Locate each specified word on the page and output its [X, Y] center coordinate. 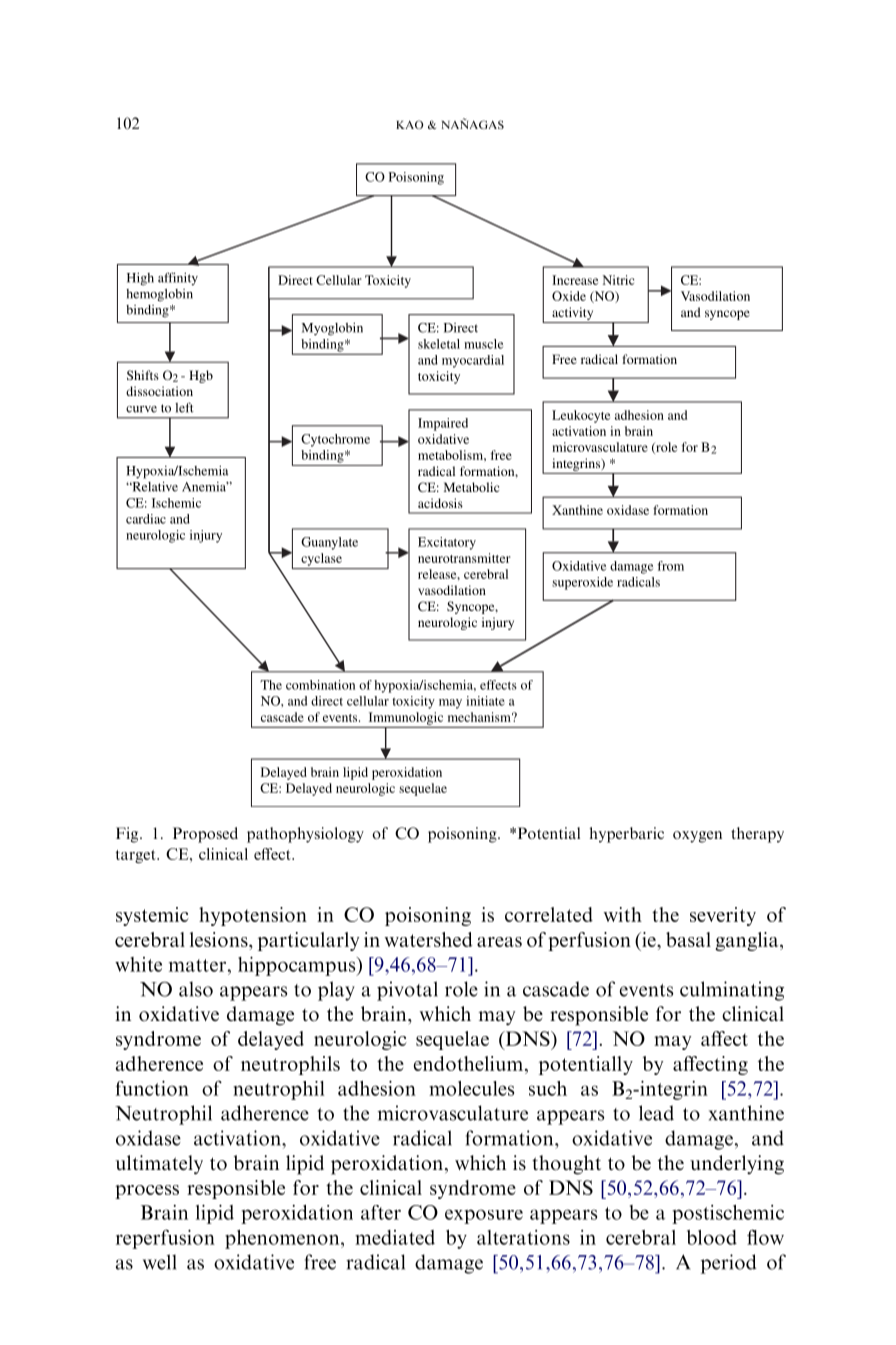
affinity [178, 279]
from [670, 566]
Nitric [619, 280]
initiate [485, 701]
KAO [409, 124]
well [160, 1262]
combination [320, 685]
